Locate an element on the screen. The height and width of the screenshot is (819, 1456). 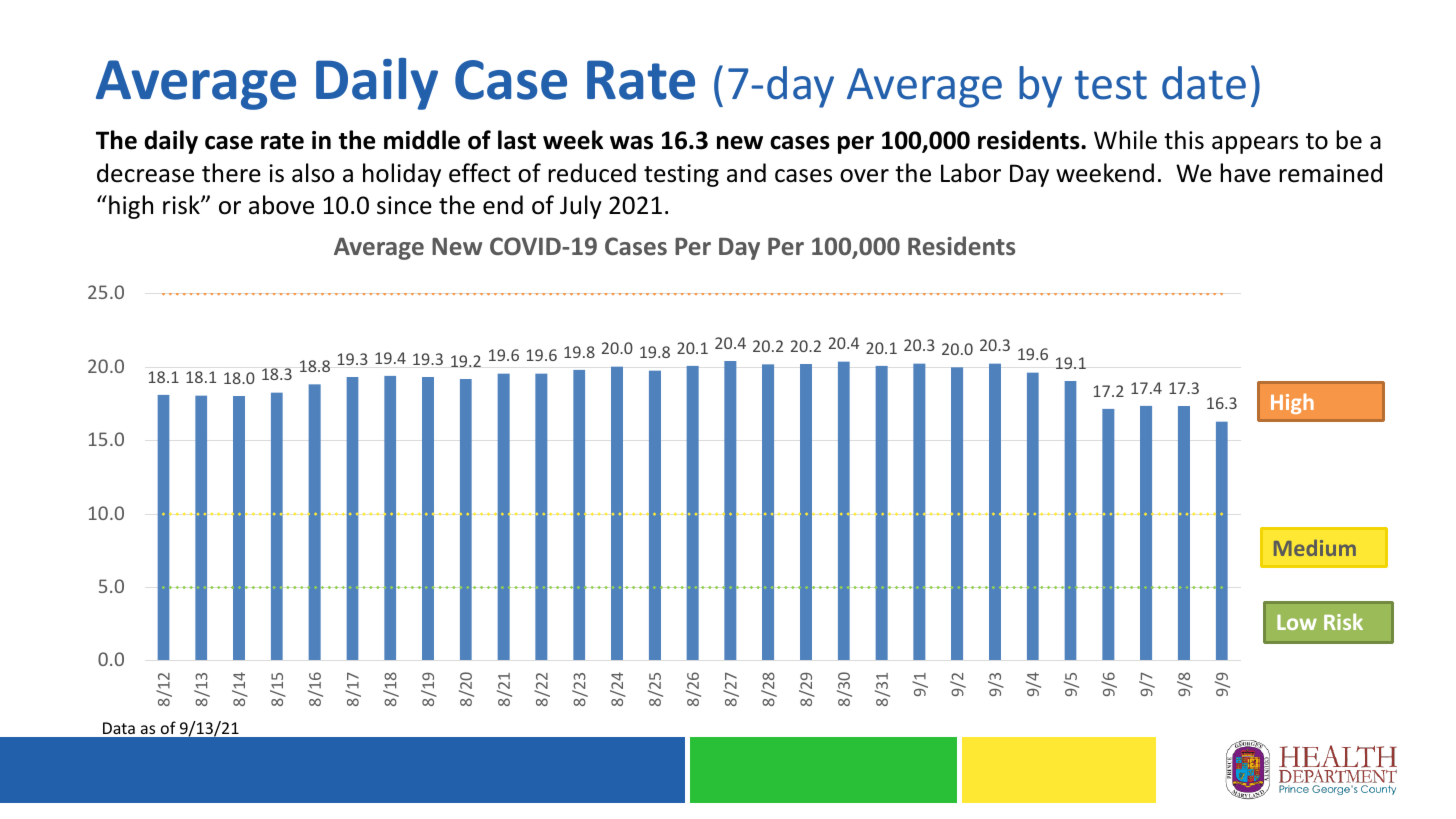
holiday is located at coordinates (402, 175).
